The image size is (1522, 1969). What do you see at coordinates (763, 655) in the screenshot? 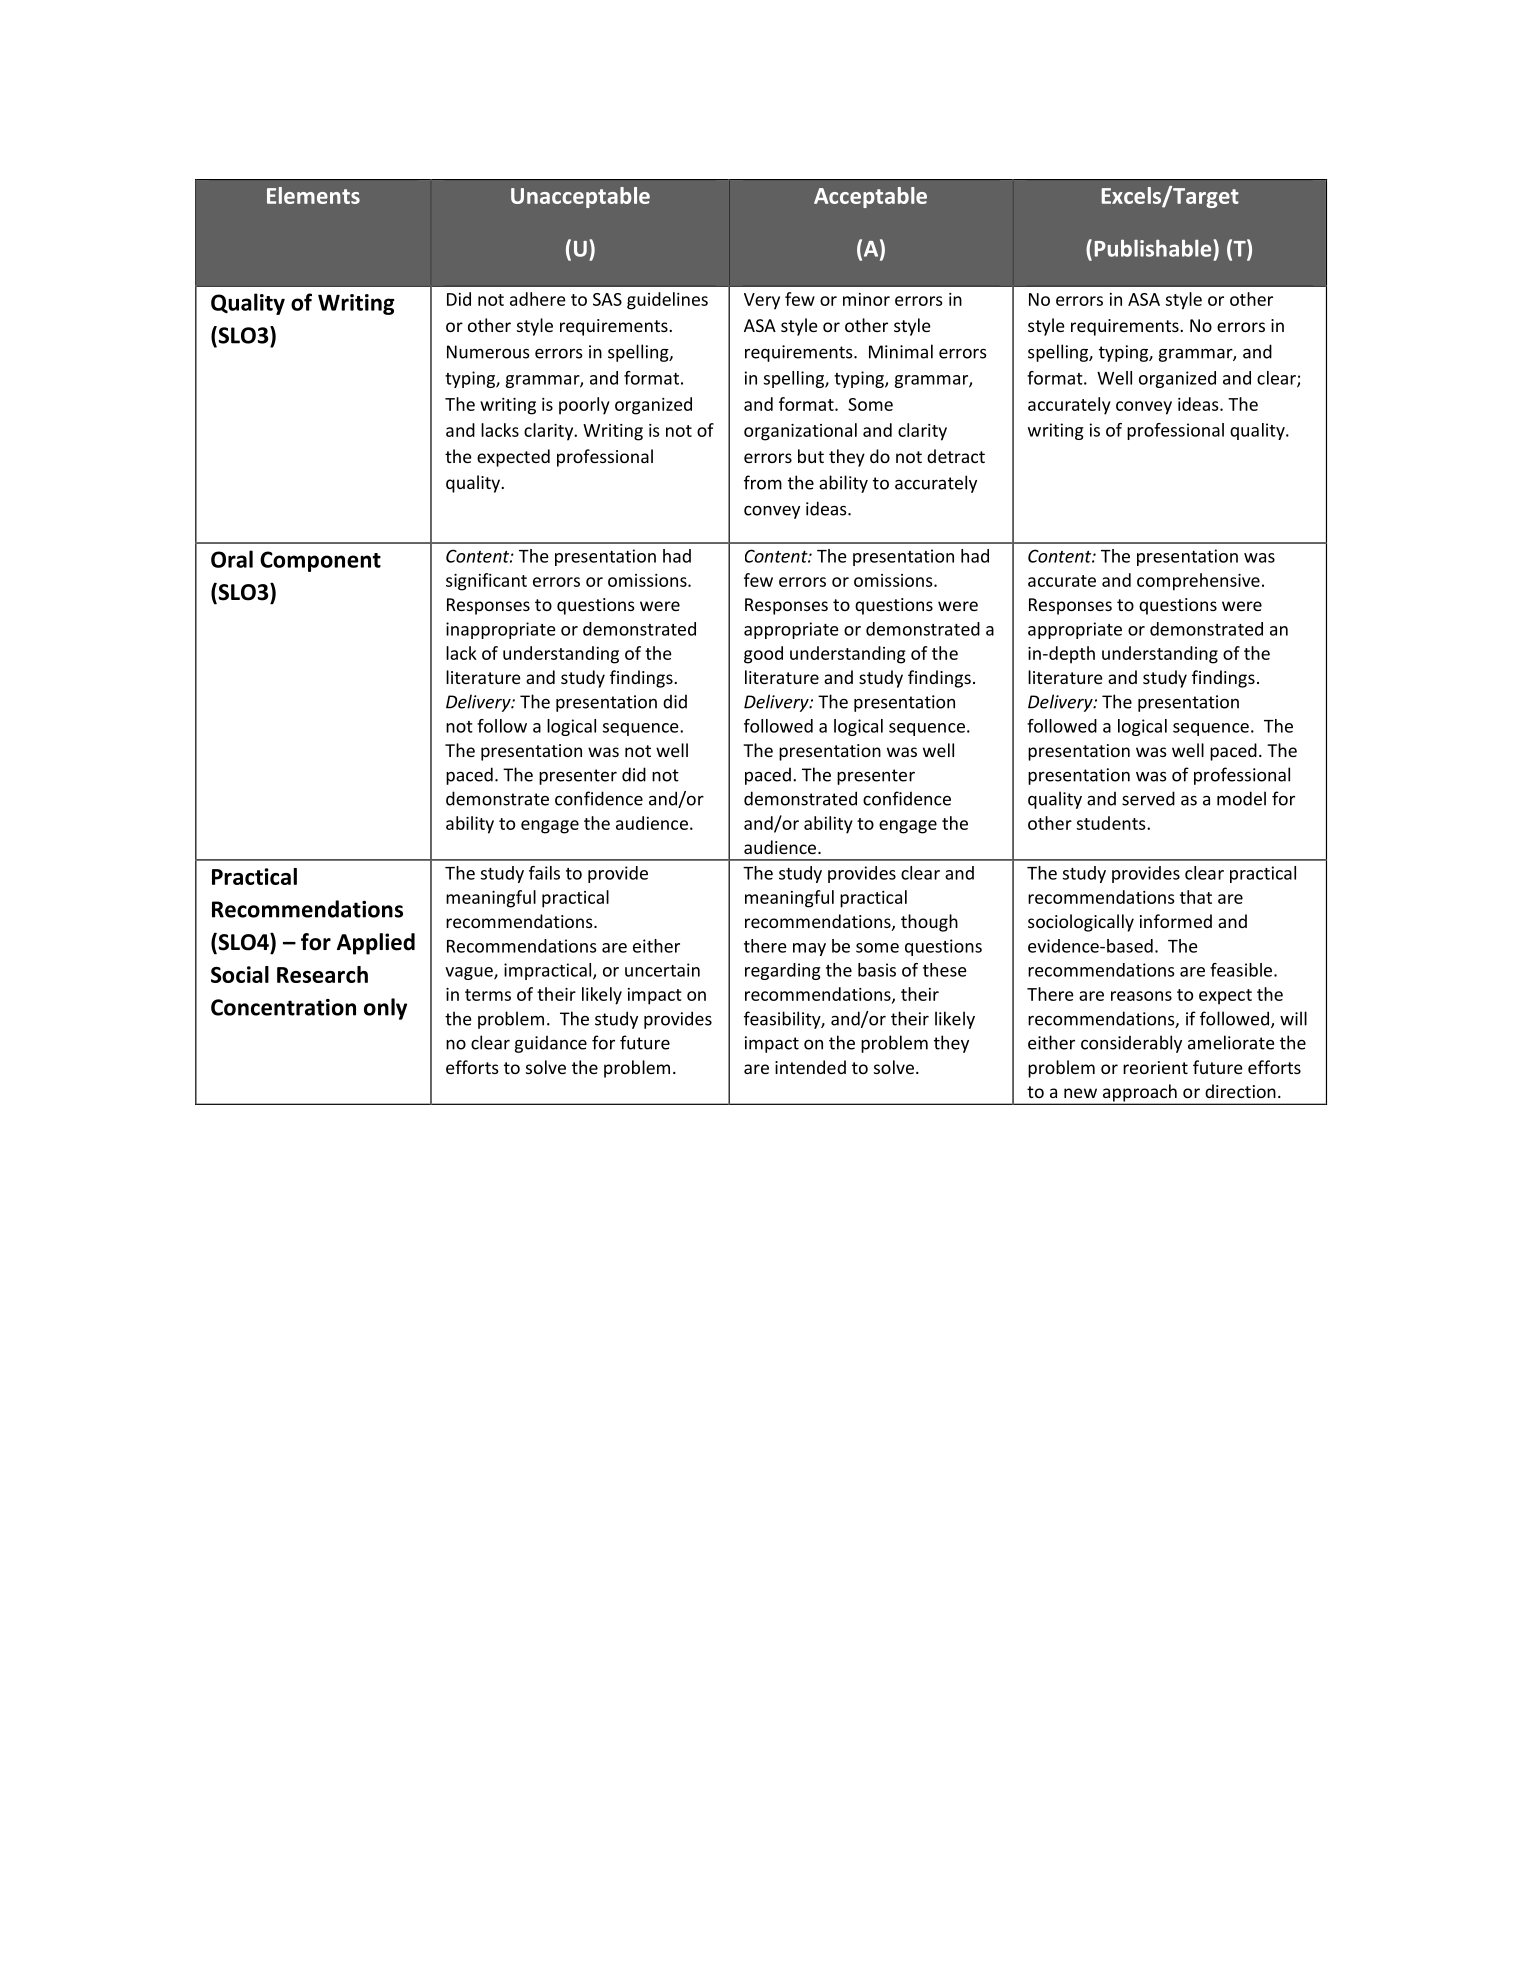
I see `good` at bounding box center [763, 655].
